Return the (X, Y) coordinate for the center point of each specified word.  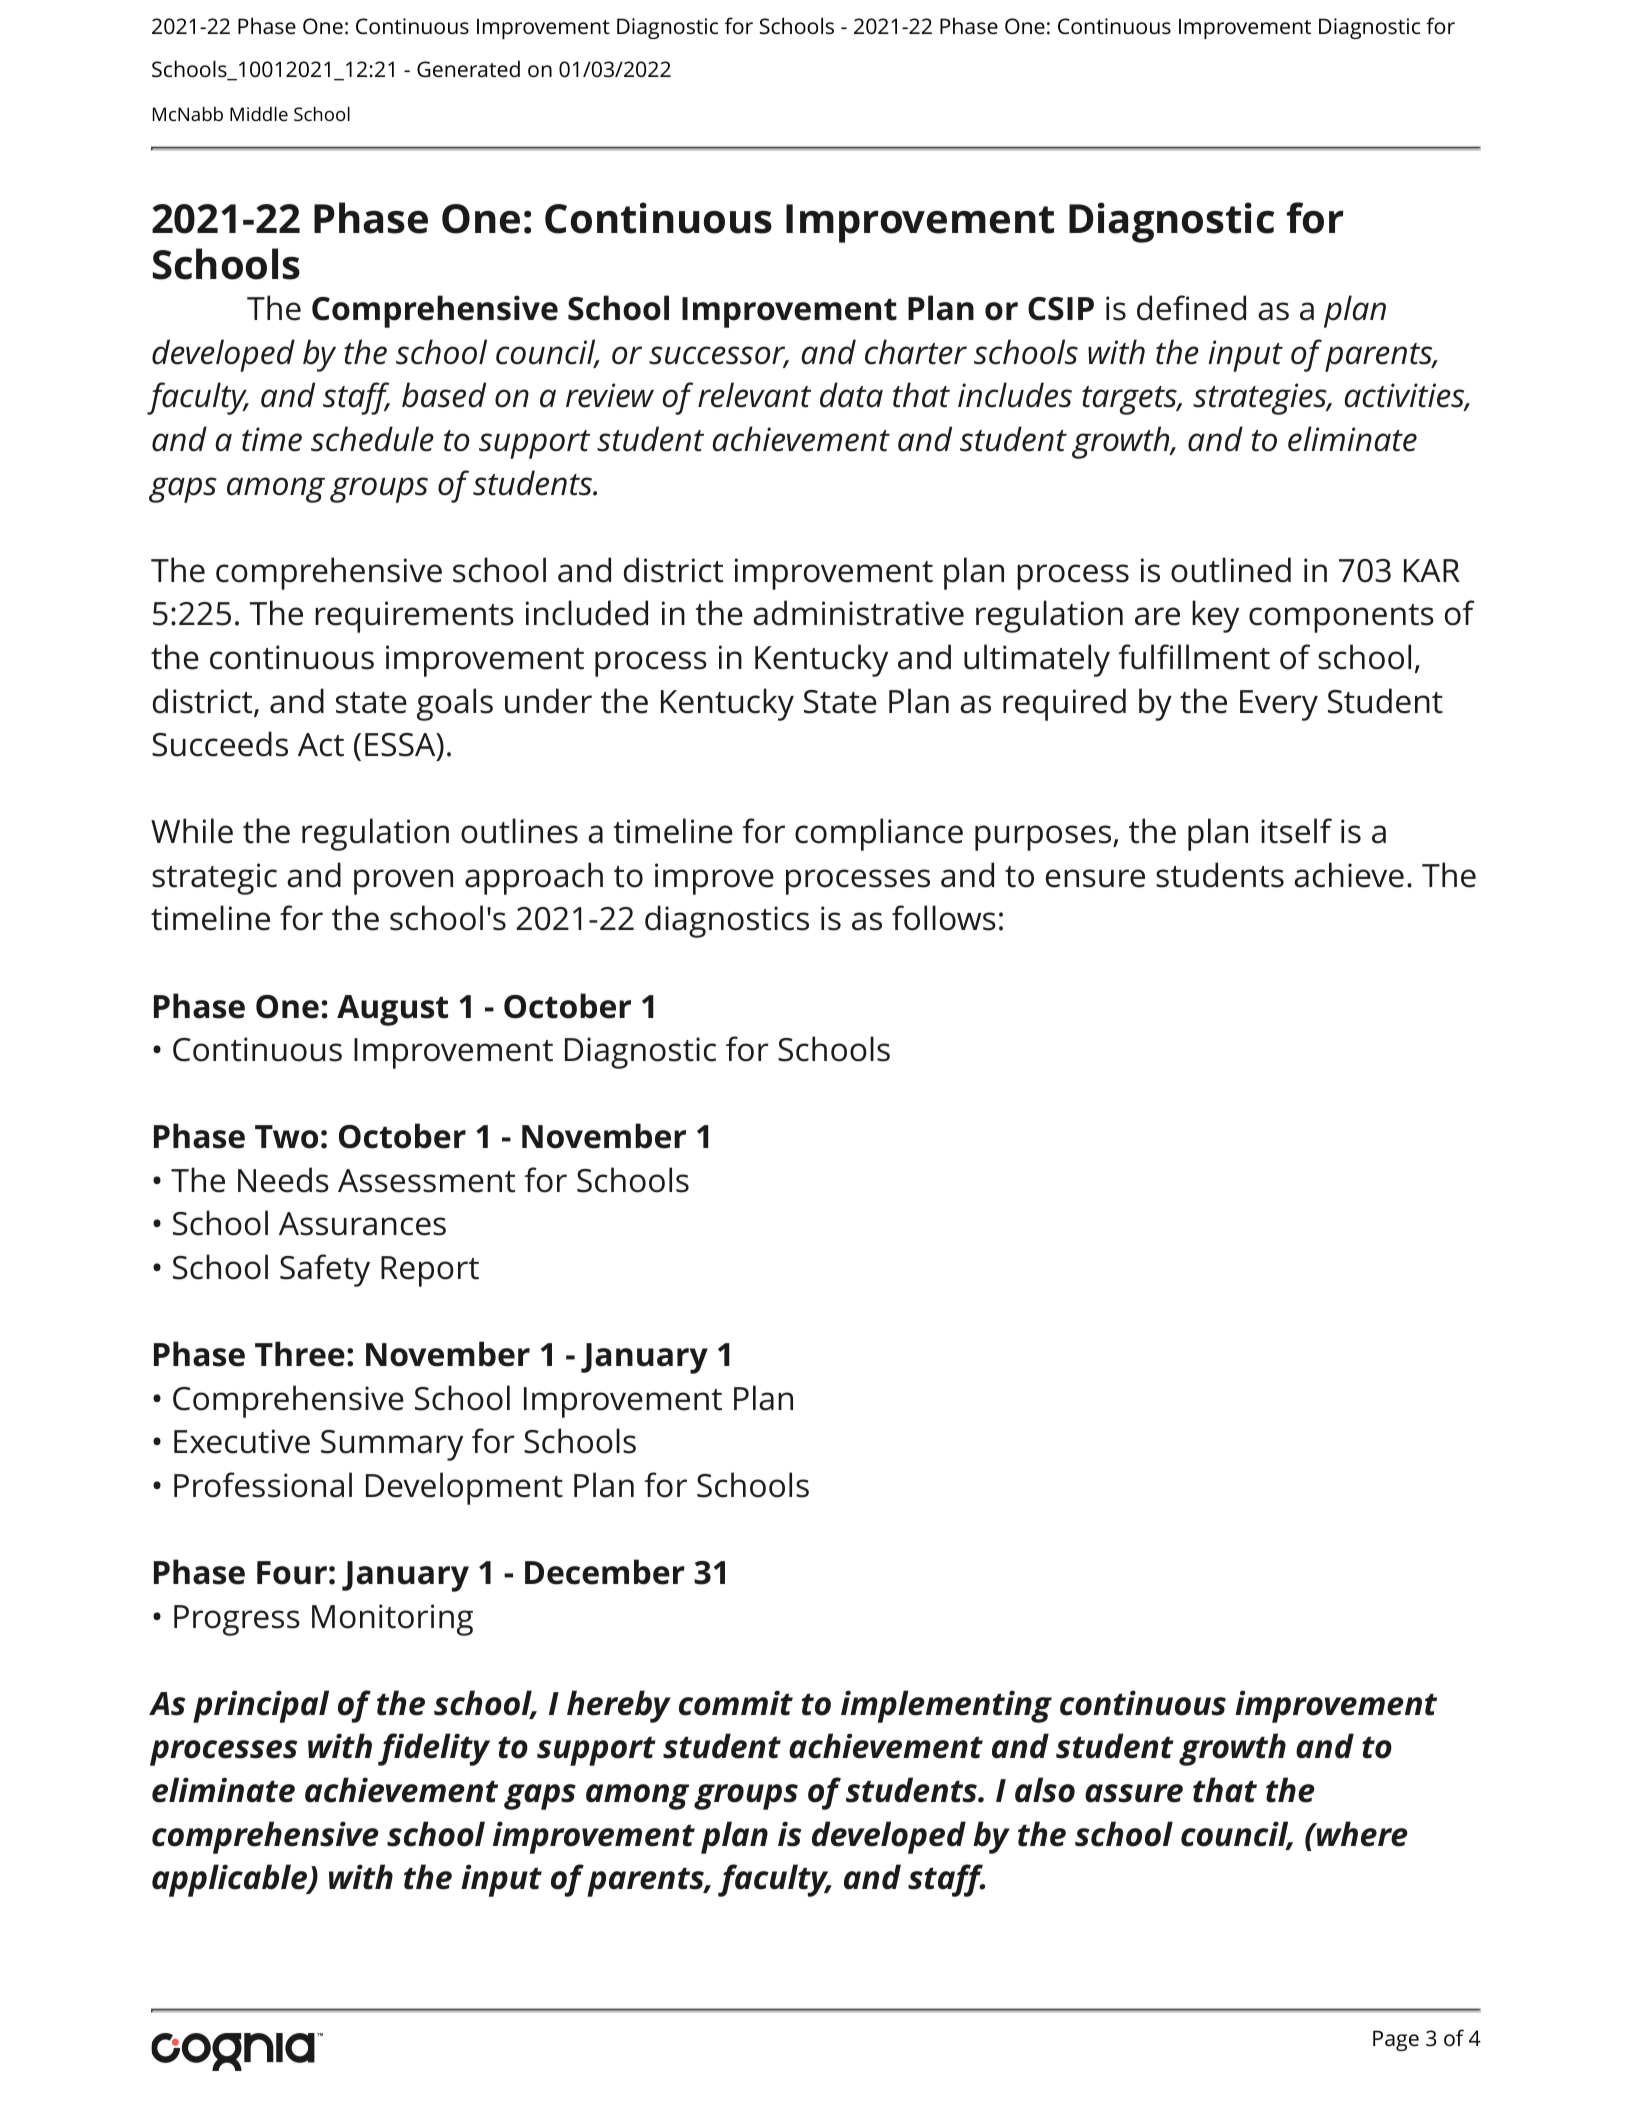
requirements (414, 617)
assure (1134, 1793)
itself (1296, 831)
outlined (1231, 570)
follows (944, 918)
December (605, 1572)
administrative (858, 613)
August (392, 1010)
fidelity (434, 1749)
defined (1191, 308)
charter (916, 352)
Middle (259, 114)
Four (292, 1573)
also (1045, 1790)
